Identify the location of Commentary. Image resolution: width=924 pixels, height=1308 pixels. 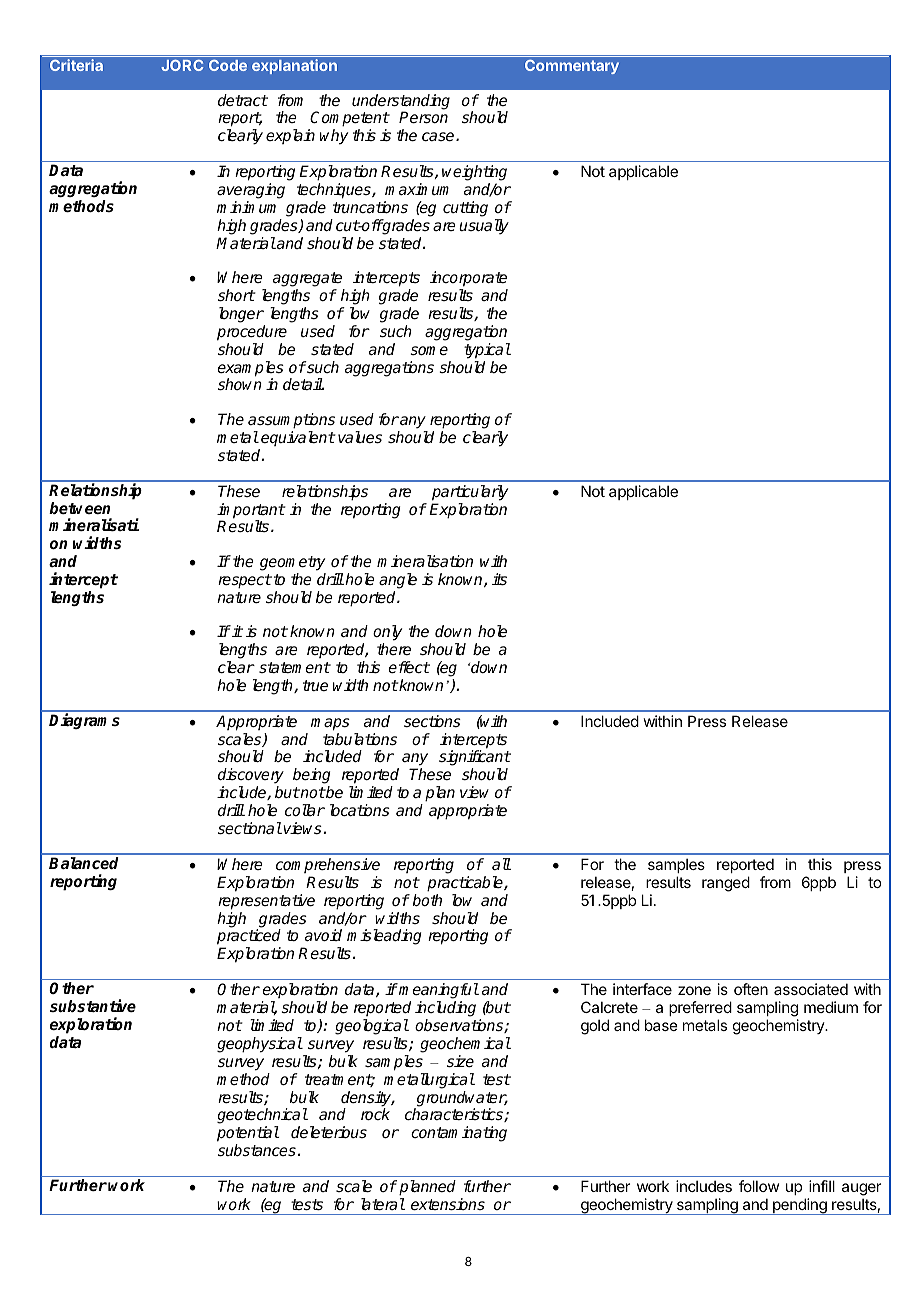
(572, 67).
